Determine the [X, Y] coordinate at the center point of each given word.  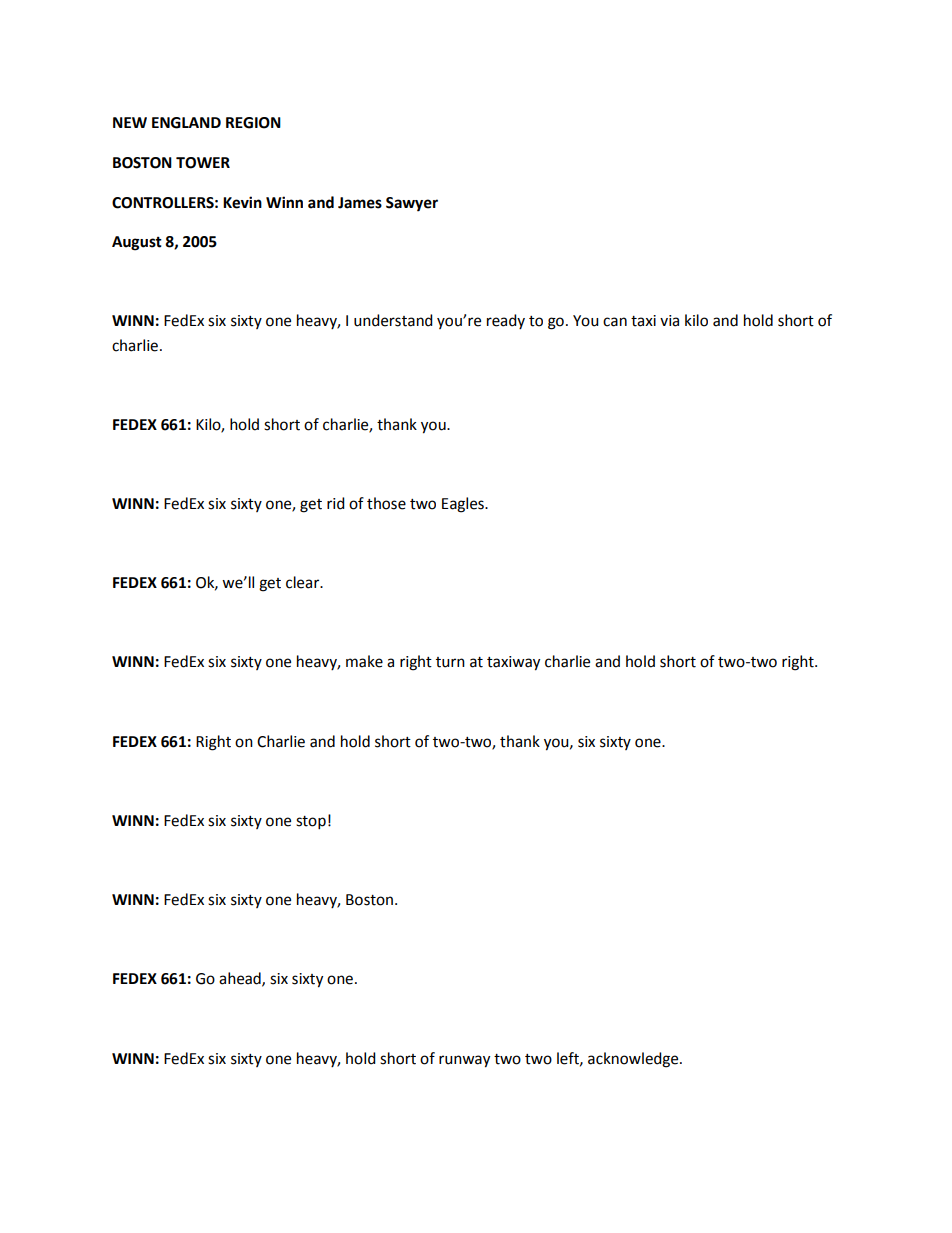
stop [311, 823]
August [137, 243]
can [615, 322]
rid [336, 503]
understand [393, 320]
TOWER [203, 163]
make [364, 661]
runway [464, 1061]
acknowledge [634, 1060]
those [386, 503]
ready [506, 321]
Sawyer [412, 204]
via [669, 321]
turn [450, 662]
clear [304, 582]
